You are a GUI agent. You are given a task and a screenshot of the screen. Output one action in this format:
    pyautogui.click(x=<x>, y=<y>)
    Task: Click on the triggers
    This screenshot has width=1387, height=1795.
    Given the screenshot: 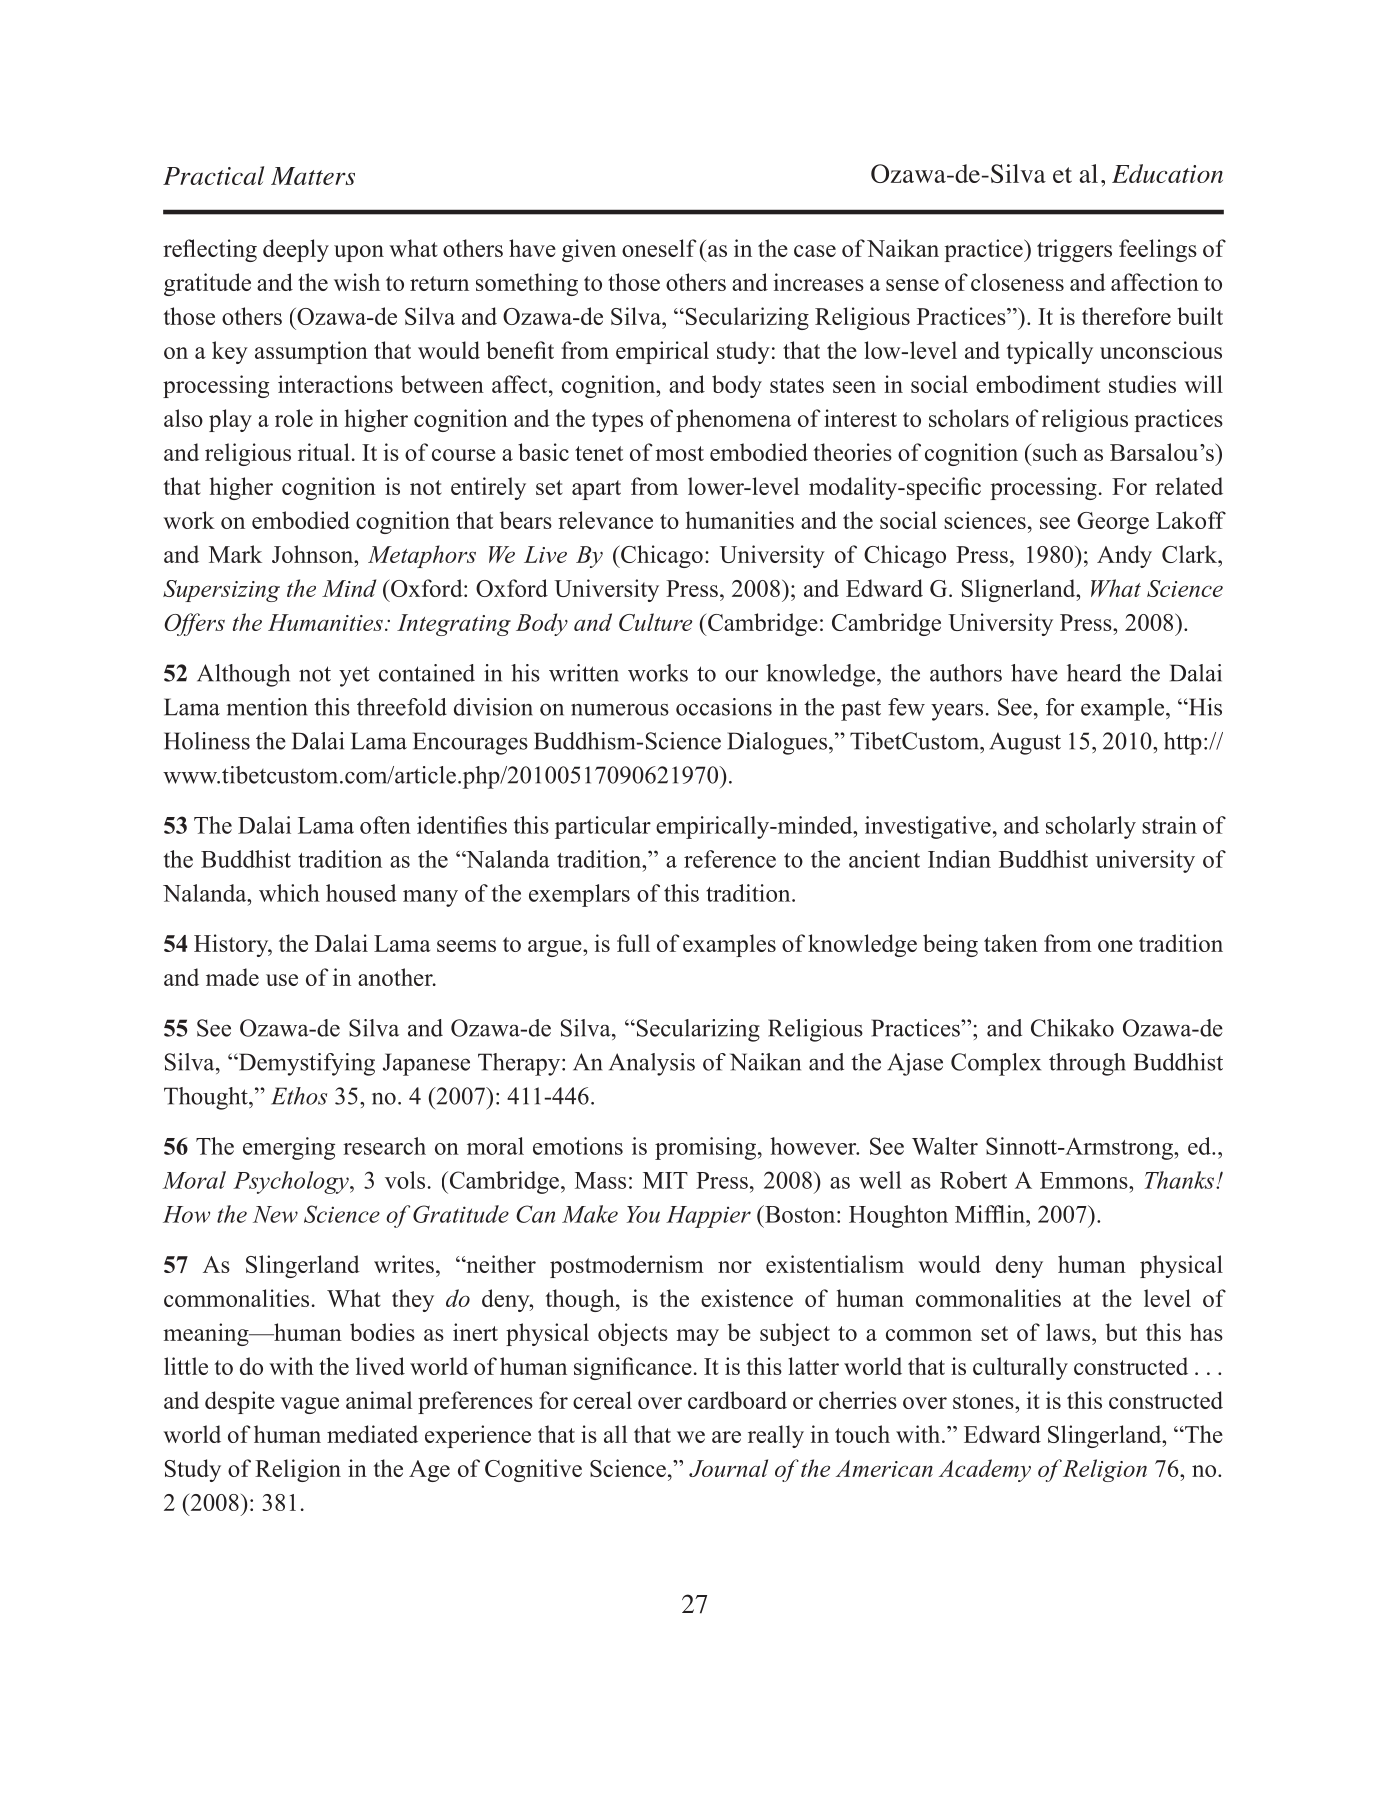 What is the action you would take?
    pyautogui.click(x=1074, y=250)
